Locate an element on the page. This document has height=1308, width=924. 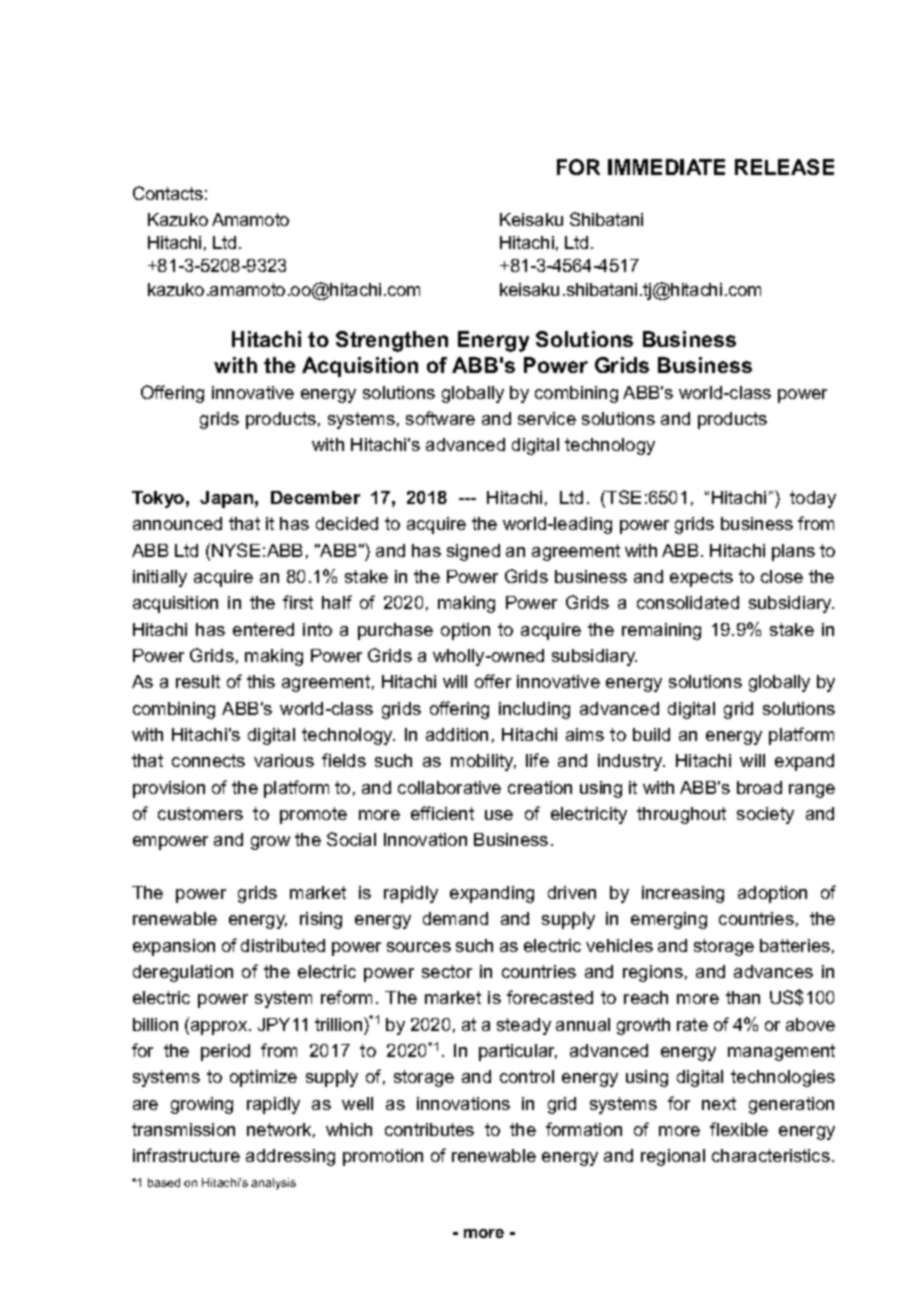
first is located at coordinates (298, 602).
